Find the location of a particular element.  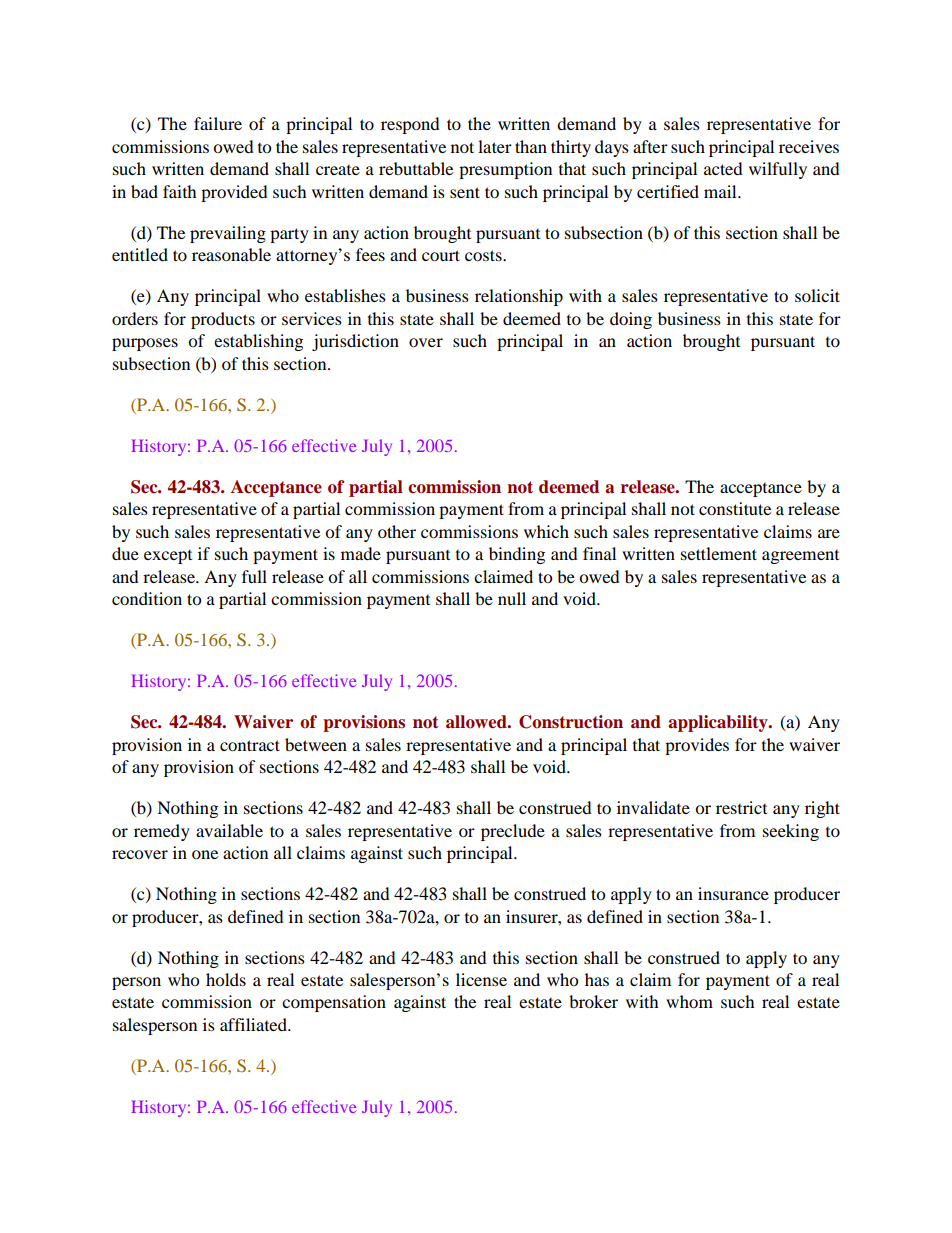

acted is located at coordinates (723, 168).
